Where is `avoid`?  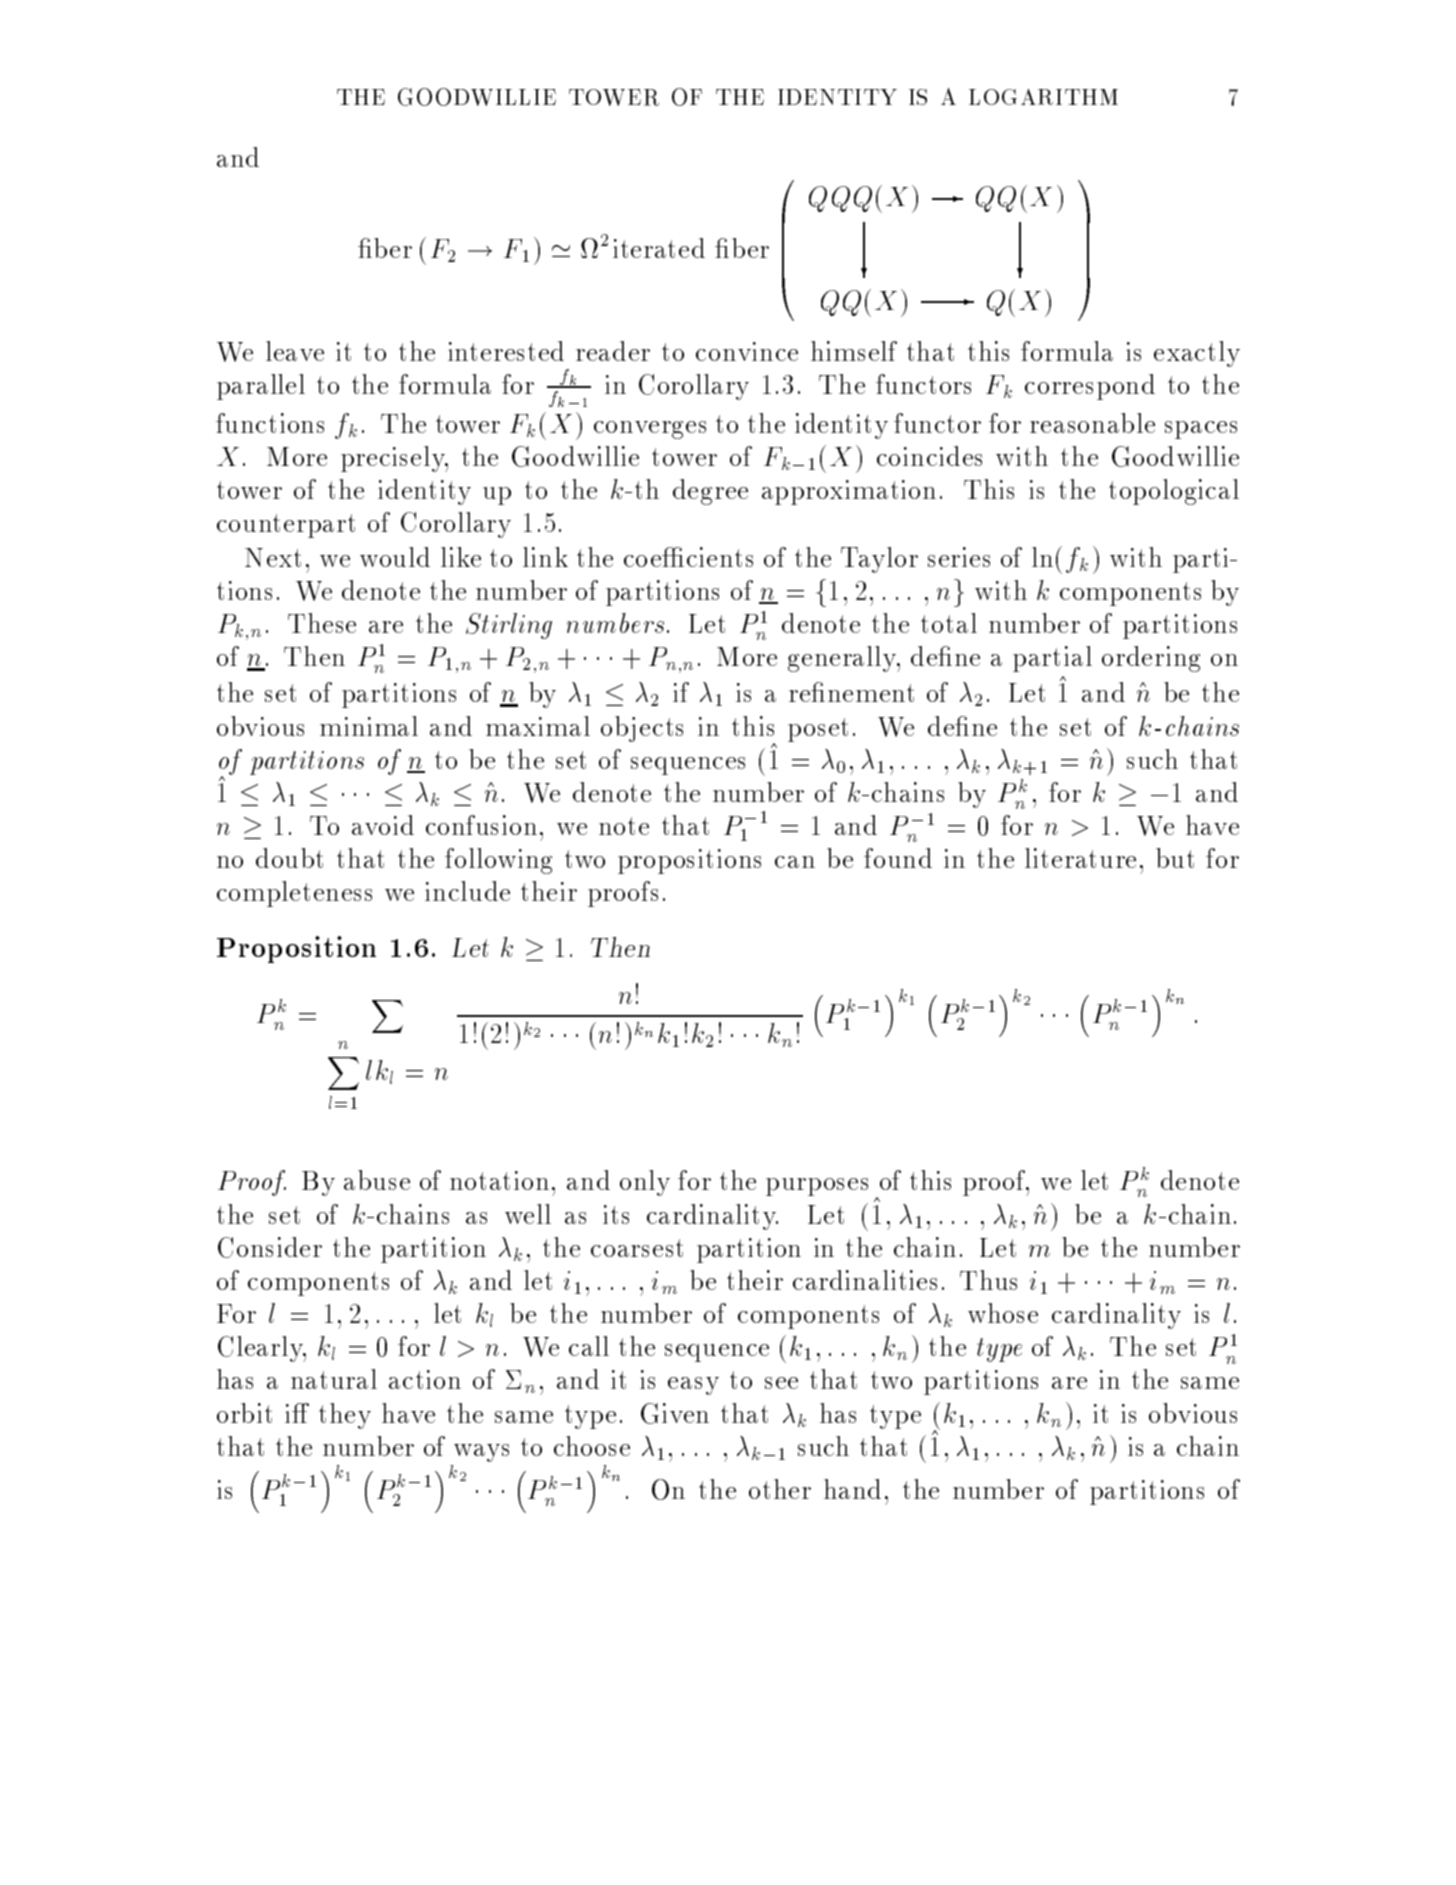
avoid is located at coordinates (383, 825).
